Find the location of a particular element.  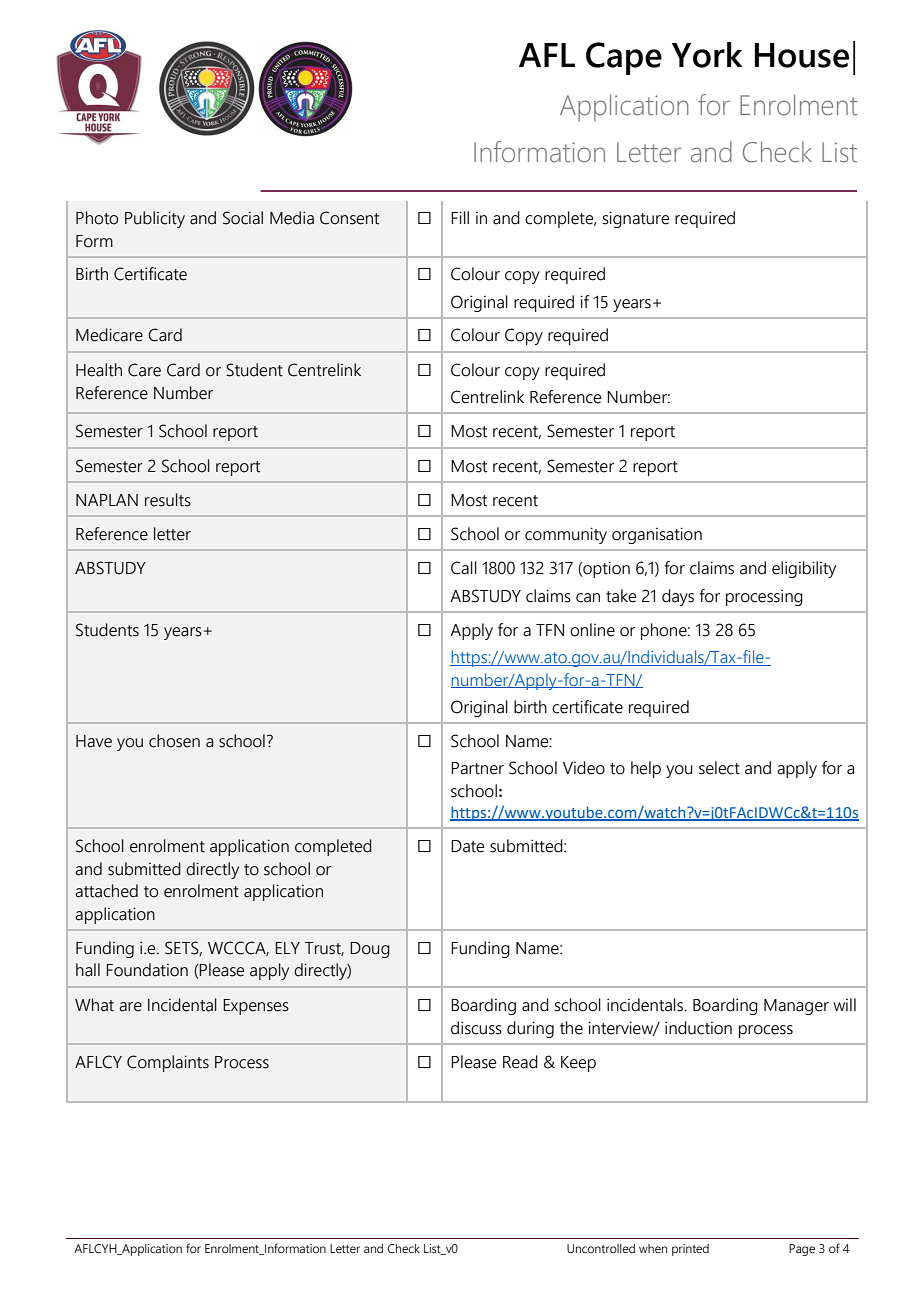

Publicity is located at coordinates (155, 219).
